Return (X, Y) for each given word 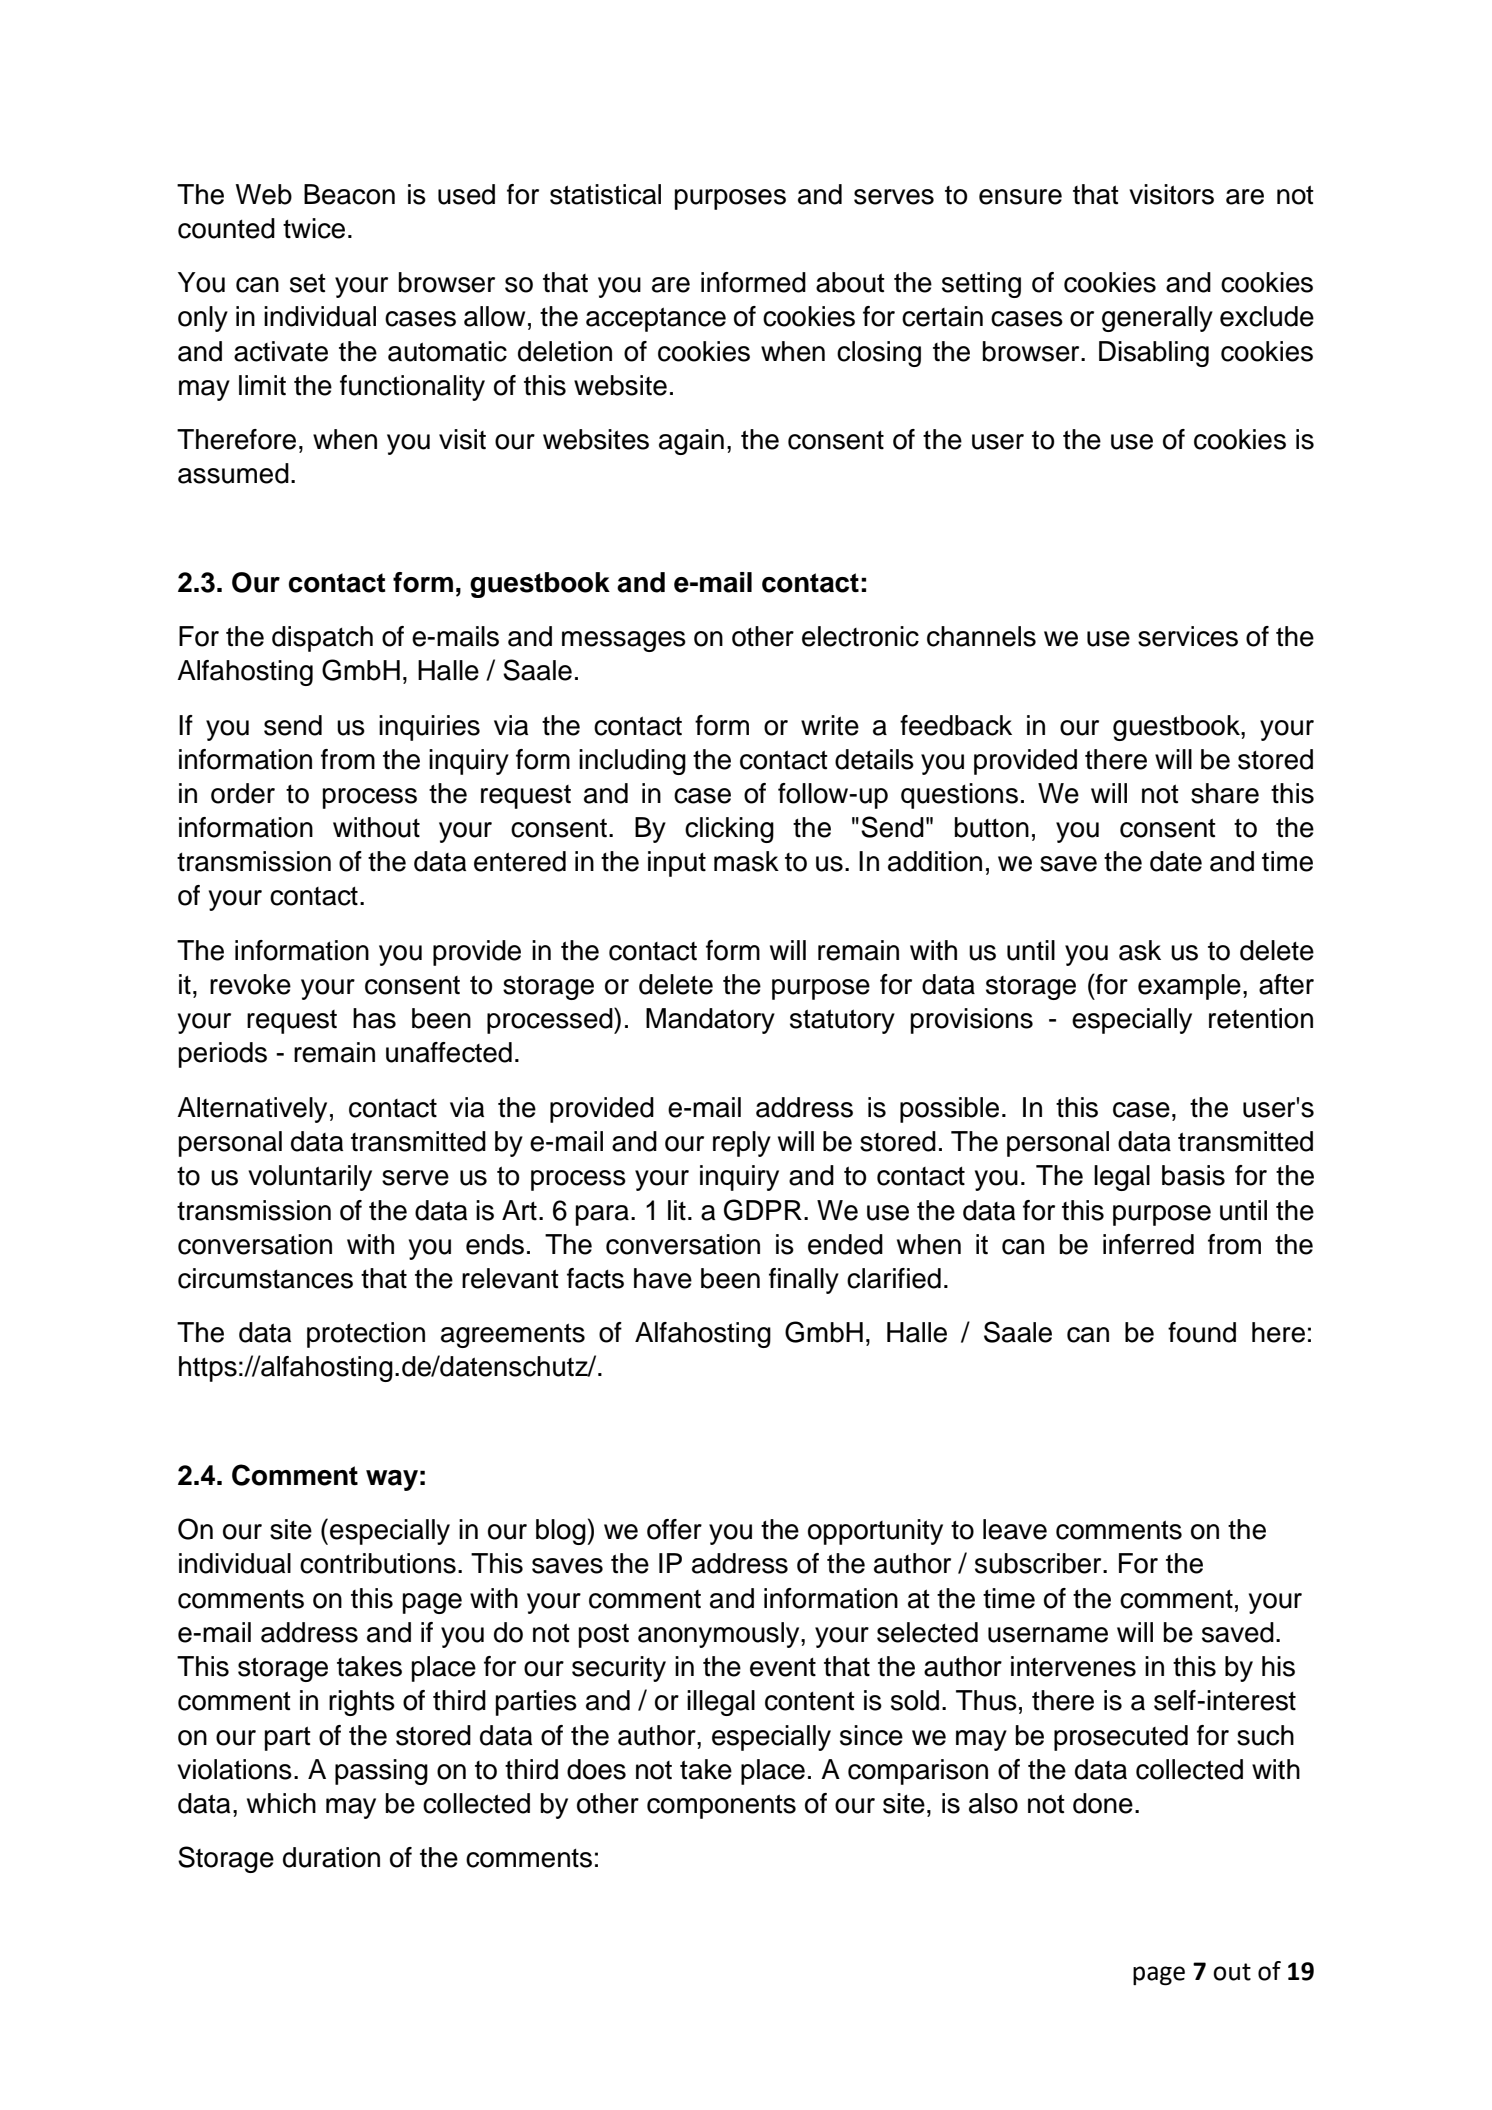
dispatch (322, 639)
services (1188, 636)
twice (314, 228)
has (374, 1018)
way (392, 1480)
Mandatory (710, 1021)
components (721, 1806)
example (1189, 987)
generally (1157, 319)
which (281, 1803)
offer (674, 1529)
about (850, 282)
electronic (860, 636)
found (1202, 1332)
